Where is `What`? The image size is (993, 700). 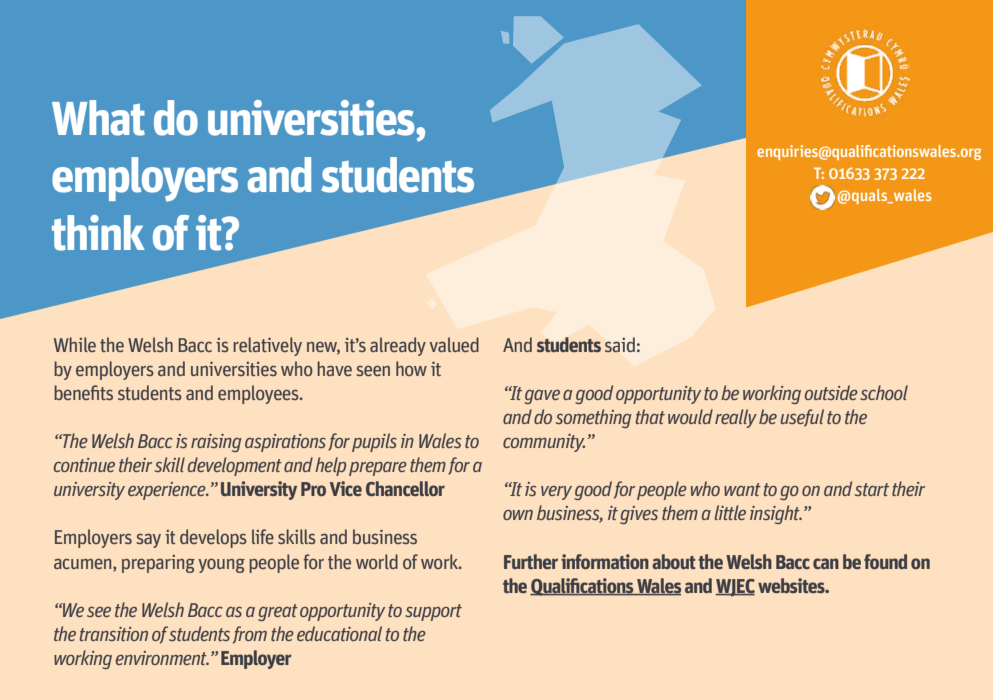 What is located at coordinates (98, 118).
